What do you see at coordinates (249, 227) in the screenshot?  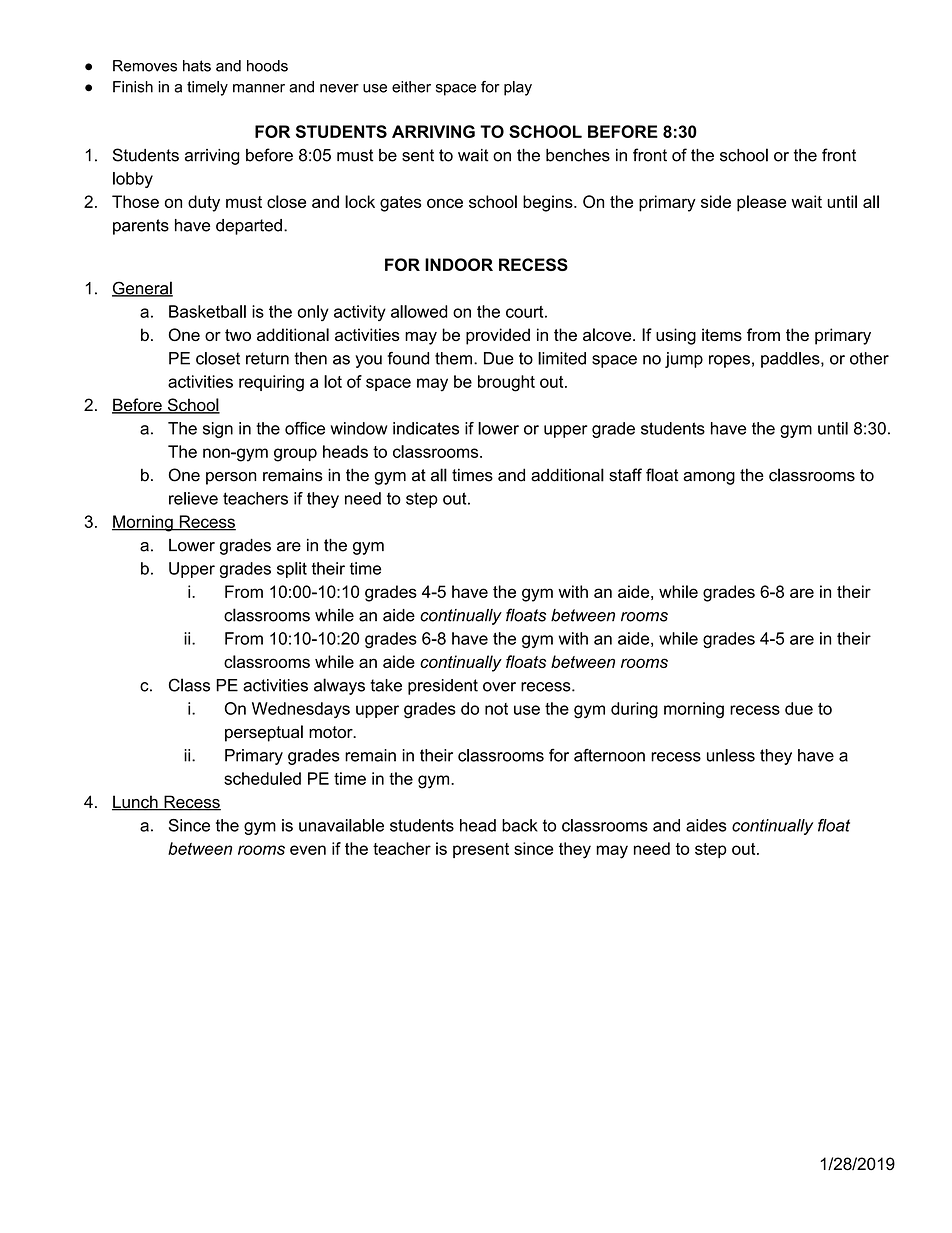 I see `departed` at bounding box center [249, 227].
